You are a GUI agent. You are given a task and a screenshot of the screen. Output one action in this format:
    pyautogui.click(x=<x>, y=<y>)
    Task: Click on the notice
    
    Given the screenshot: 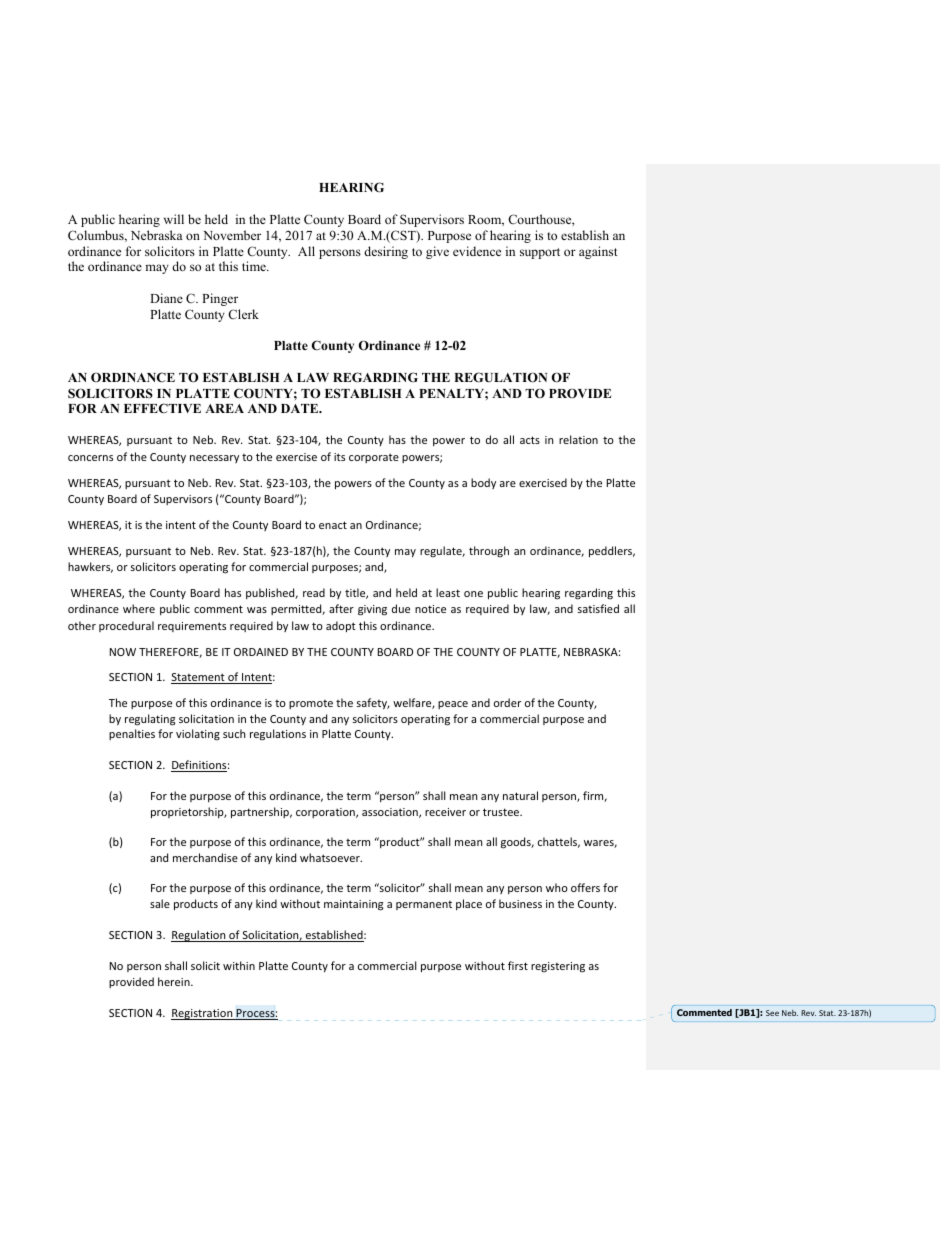 What is the action you would take?
    pyautogui.click(x=430, y=609)
